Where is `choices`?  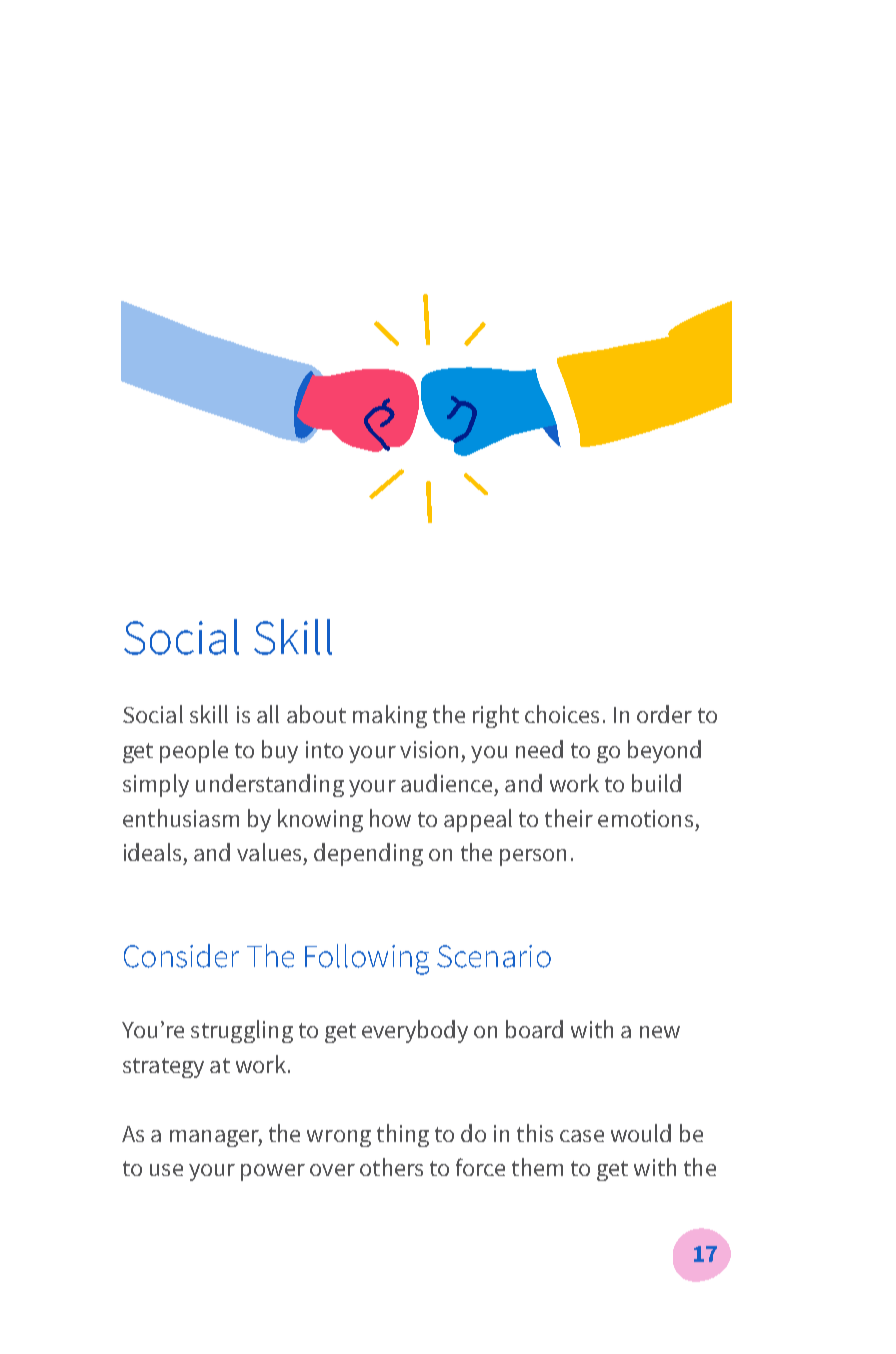
choices is located at coordinates (562, 714).
